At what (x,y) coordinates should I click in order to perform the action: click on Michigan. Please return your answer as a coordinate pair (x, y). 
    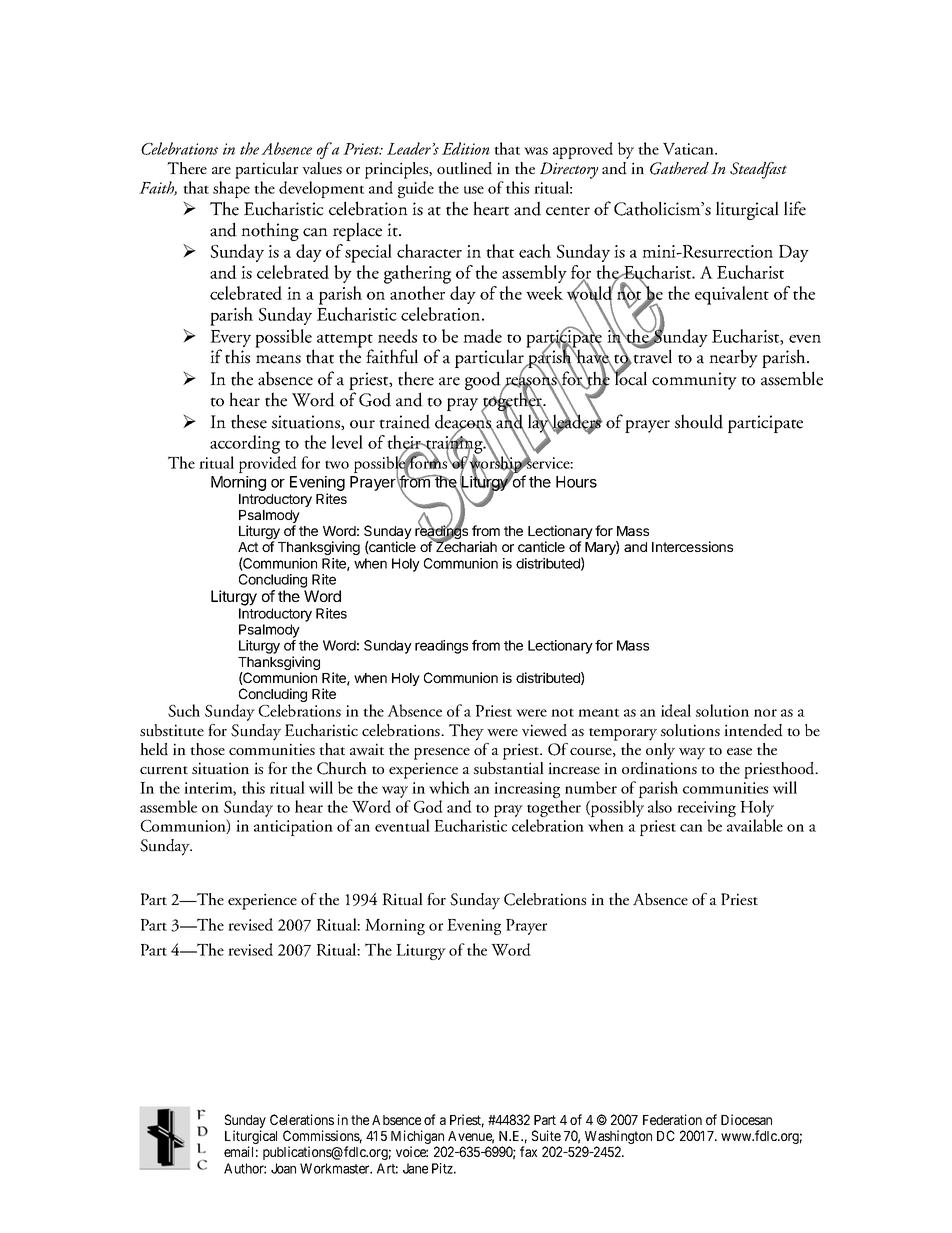
    Looking at the image, I should click on (418, 1138).
